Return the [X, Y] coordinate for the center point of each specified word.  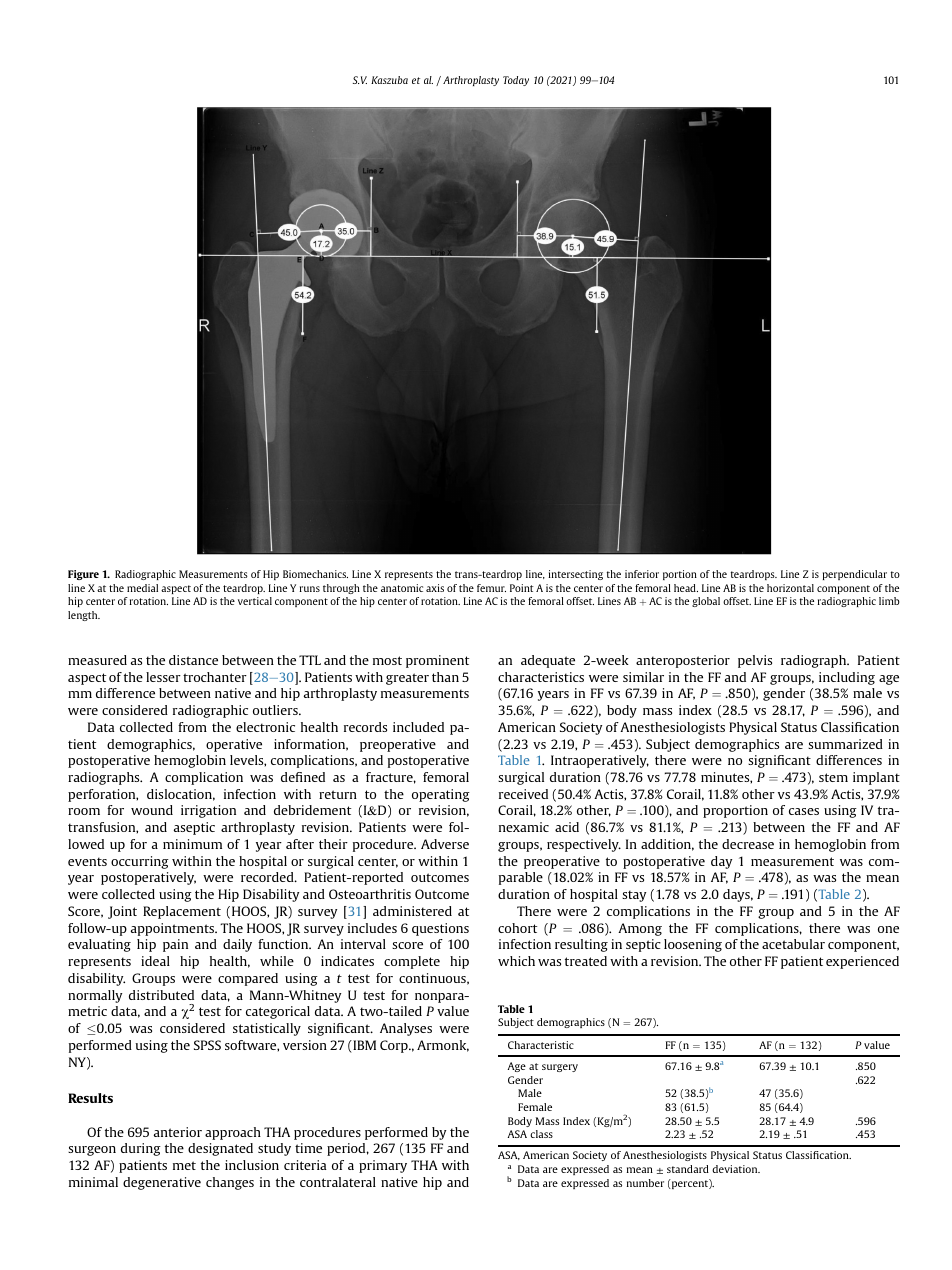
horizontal [790, 588]
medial [142, 588]
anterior [178, 1132]
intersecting [576, 575]
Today [516, 81]
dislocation [181, 795]
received [523, 794]
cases [804, 811]
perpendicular [855, 575]
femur [491, 588]
